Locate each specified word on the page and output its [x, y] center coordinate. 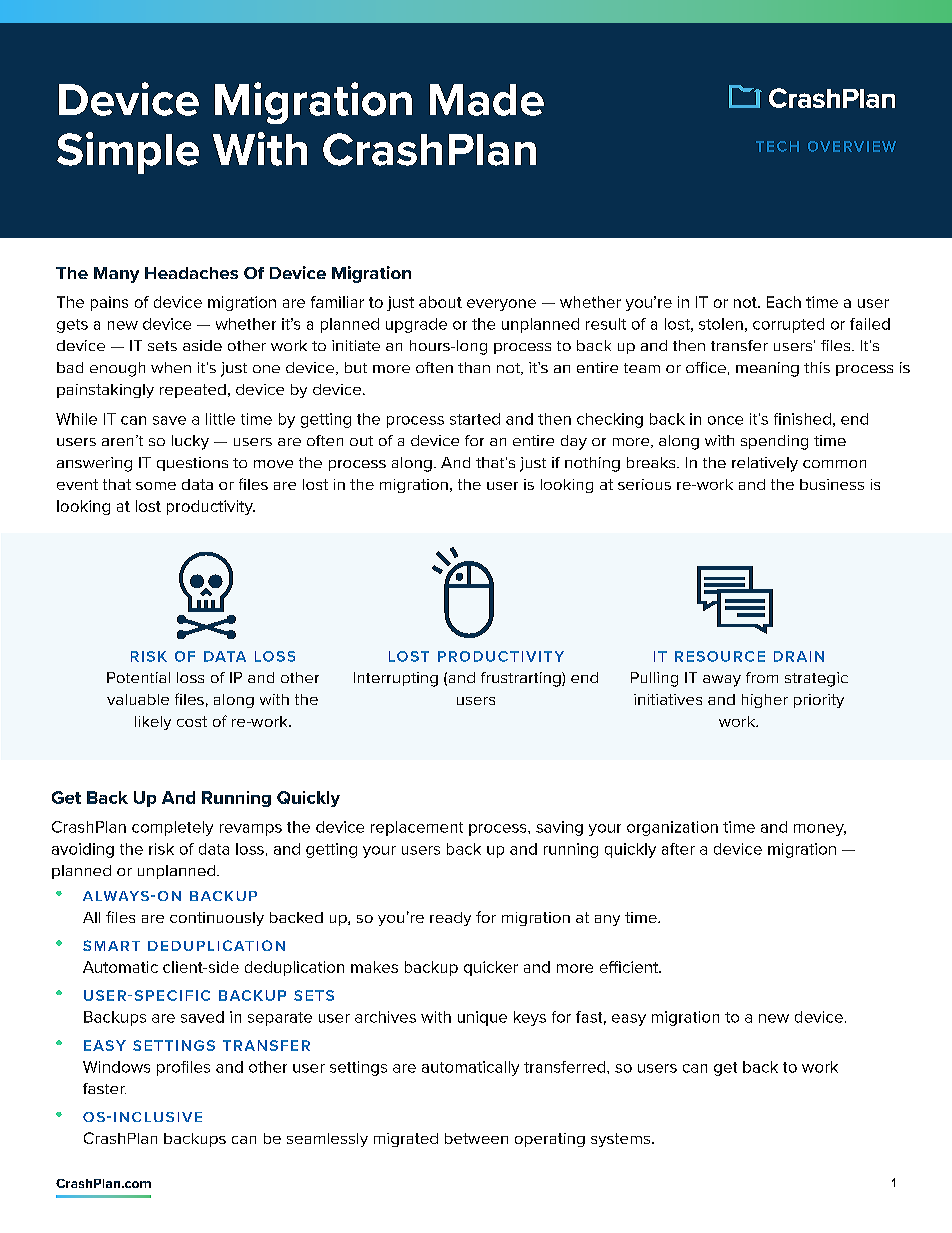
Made [487, 100]
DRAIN [799, 656]
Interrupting [396, 679]
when [171, 367]
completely [172, 828]
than [474, 367]
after [678, 849]
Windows [116, 1067]
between [476, 1138]
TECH [777, 146]
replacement [417, 828]
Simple [128, 153]
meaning [767, 369]
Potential [138, 677]
